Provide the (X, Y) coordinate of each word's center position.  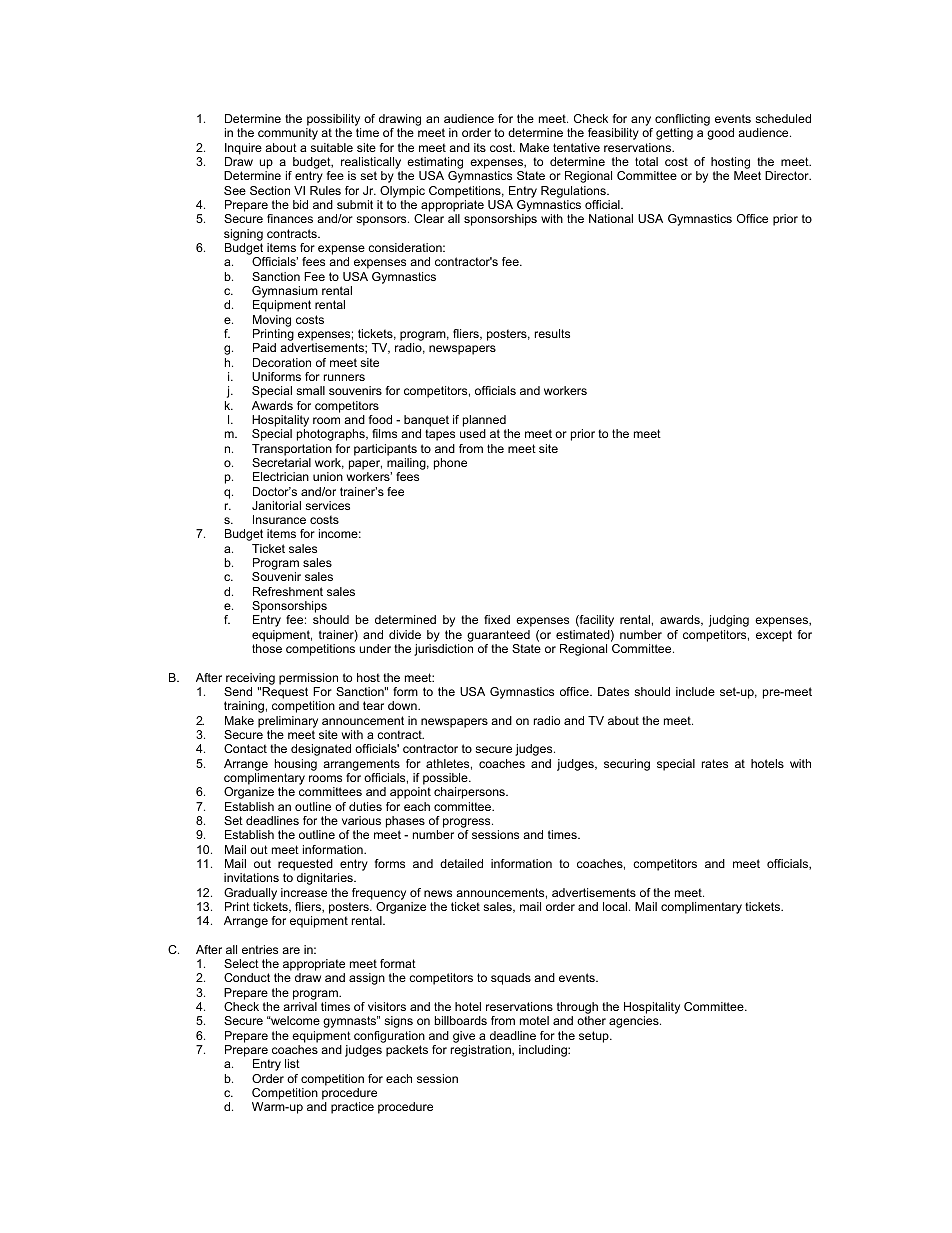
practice (352, 1108)
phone (450, 464)
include (695, 691)
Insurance (279, 519)
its (480, 147)
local (616, 906)
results (552, 333)
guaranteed (498, 636)
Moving (272, 321)
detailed (461, 863)
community (288, 134)
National (611, 218)
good (720, 134)
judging (729, 621)
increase (304, 892)
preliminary (288, 722)
